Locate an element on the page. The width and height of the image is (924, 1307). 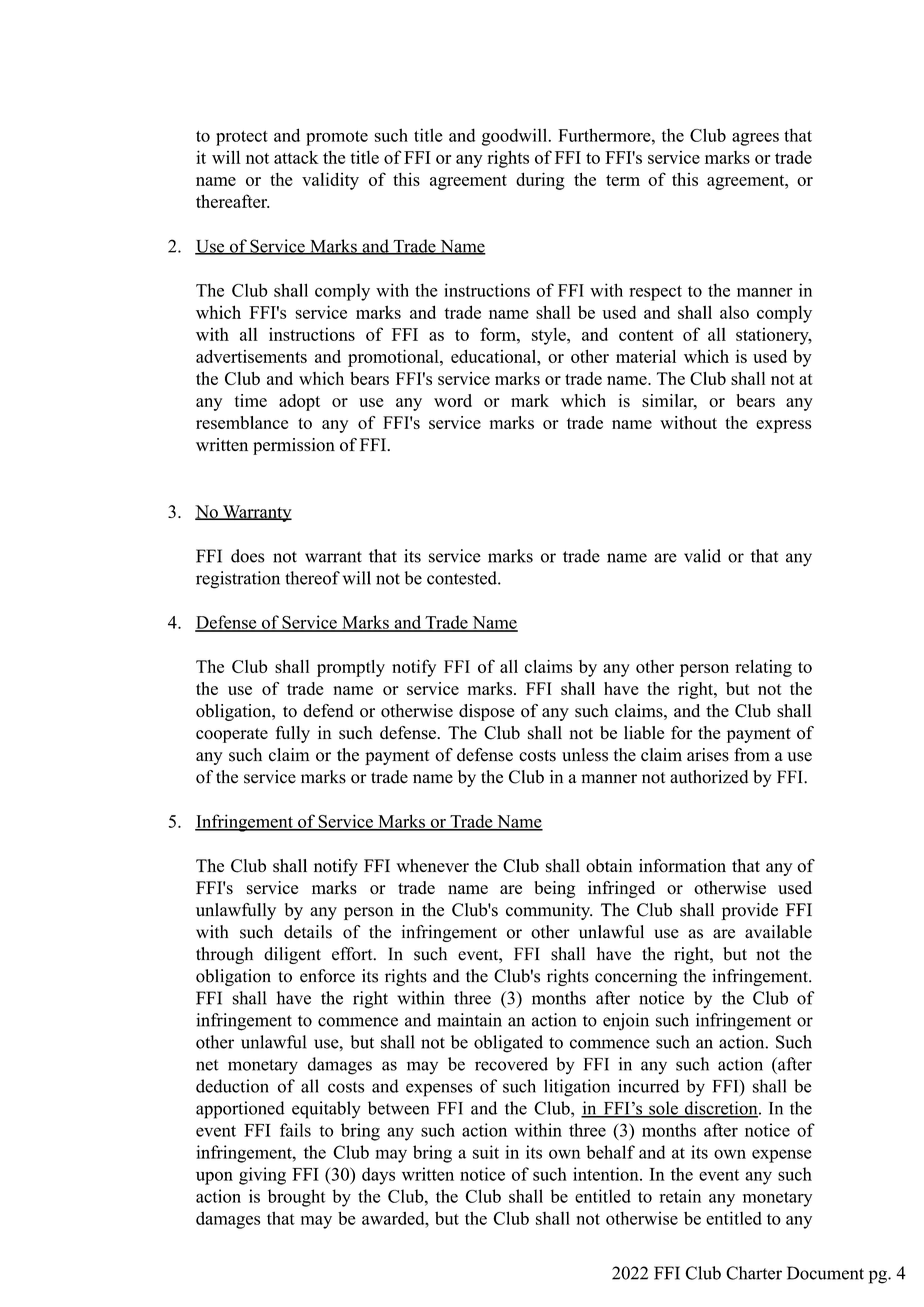
during is located at coordinates (540, 181).
